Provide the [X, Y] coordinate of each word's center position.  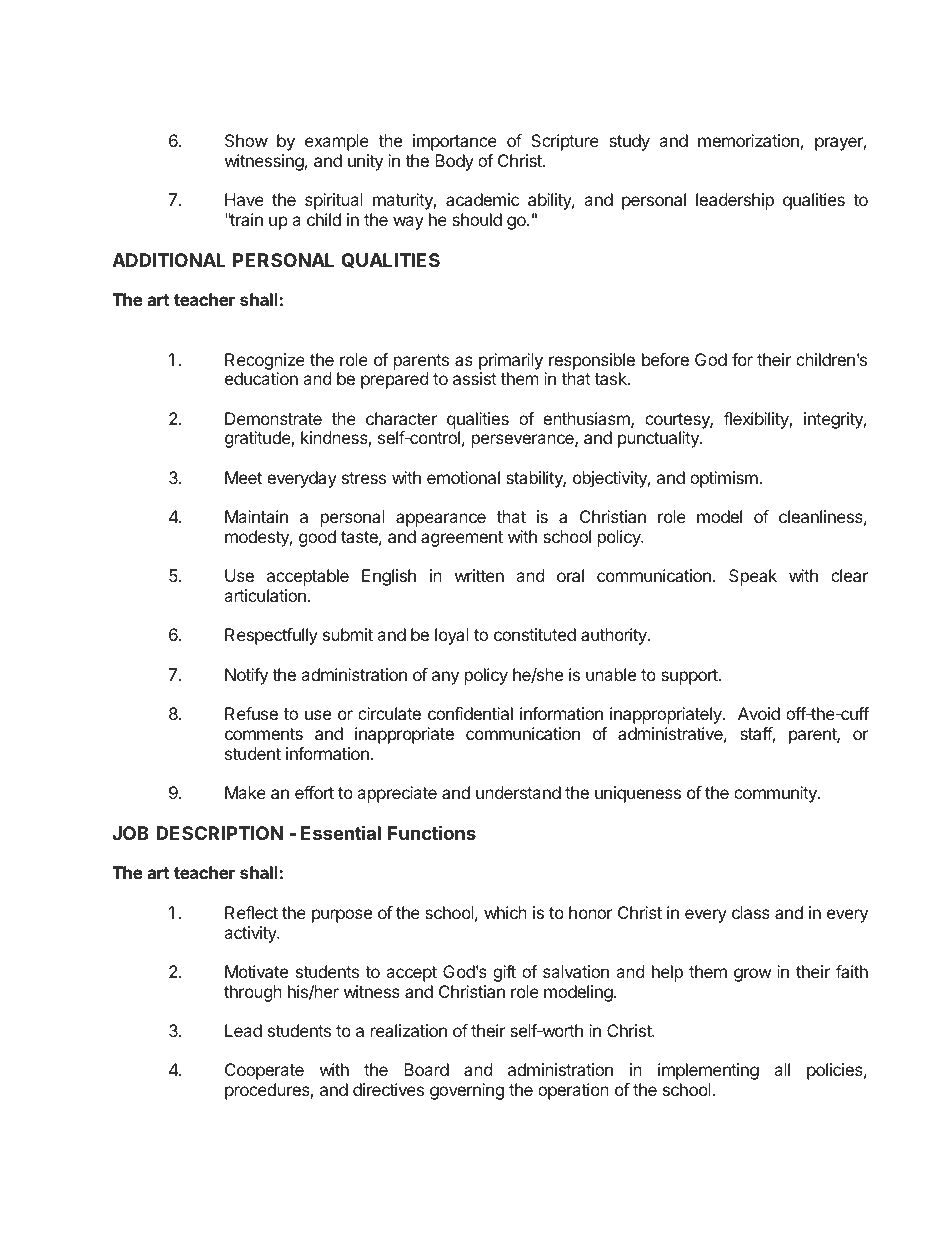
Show [246, 140]
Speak [753, 577]
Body [454, 162]
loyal [452, 636]
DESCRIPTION [219, 833]
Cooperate [264, 1071]
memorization [748, 140]
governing [467, 1091]
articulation [265, 595]
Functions [432, 832]
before [665, 359]
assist [475, 378]
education [261, 378]
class [751, 912]
